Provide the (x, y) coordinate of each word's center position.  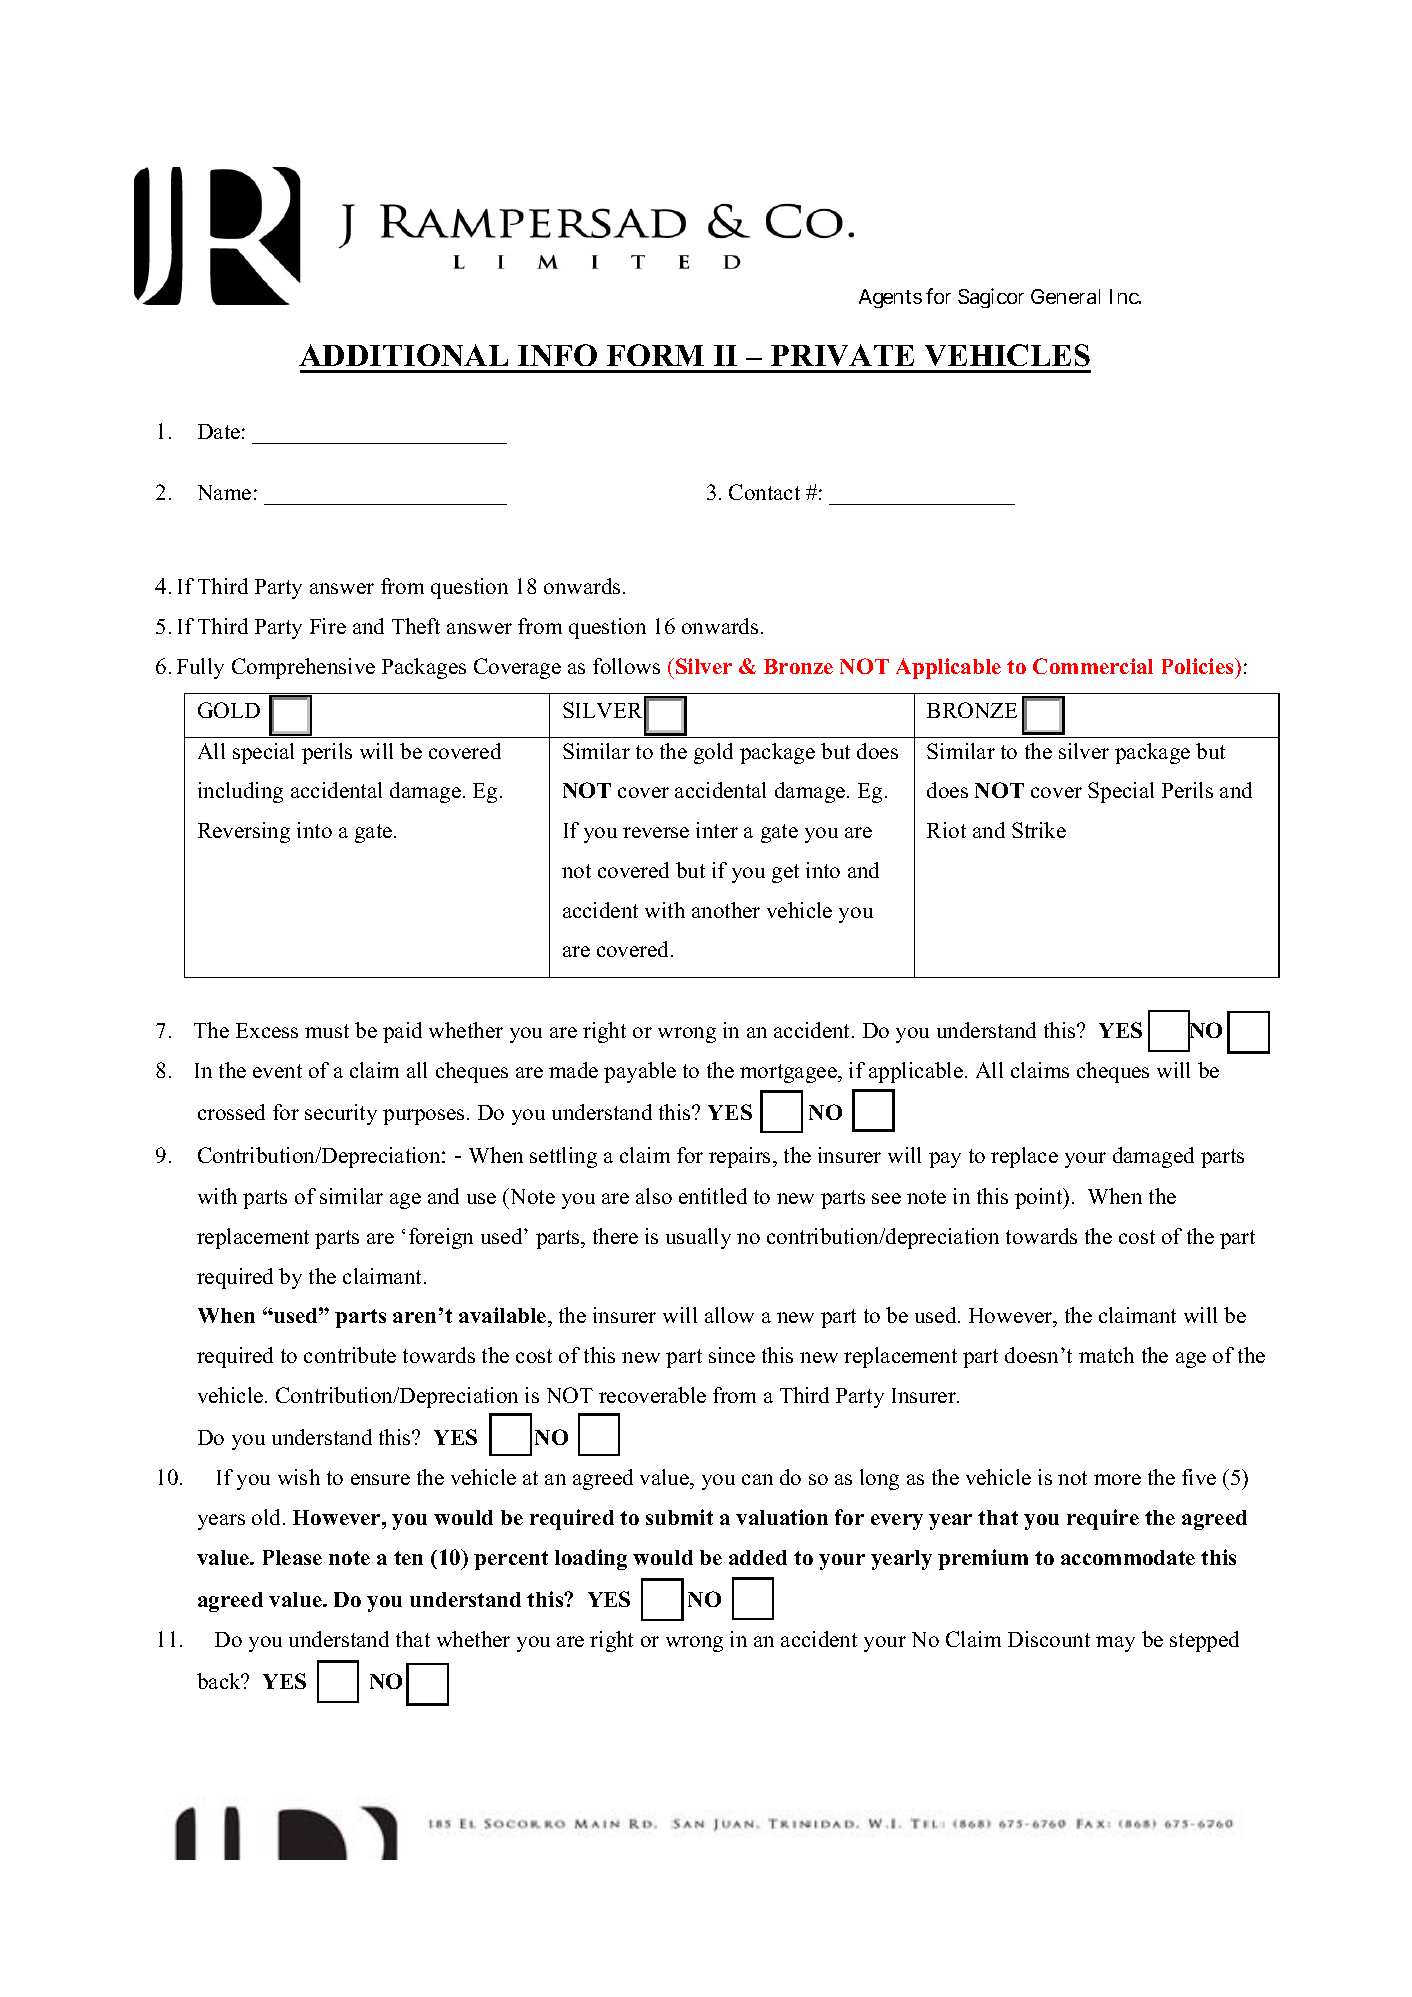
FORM (655, 355)
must (327, 1031)
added (758, 1557)
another (726, 910)
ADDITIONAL (403, 355)
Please (292, 1557)
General (1065, 296)
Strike (1039, 830)
